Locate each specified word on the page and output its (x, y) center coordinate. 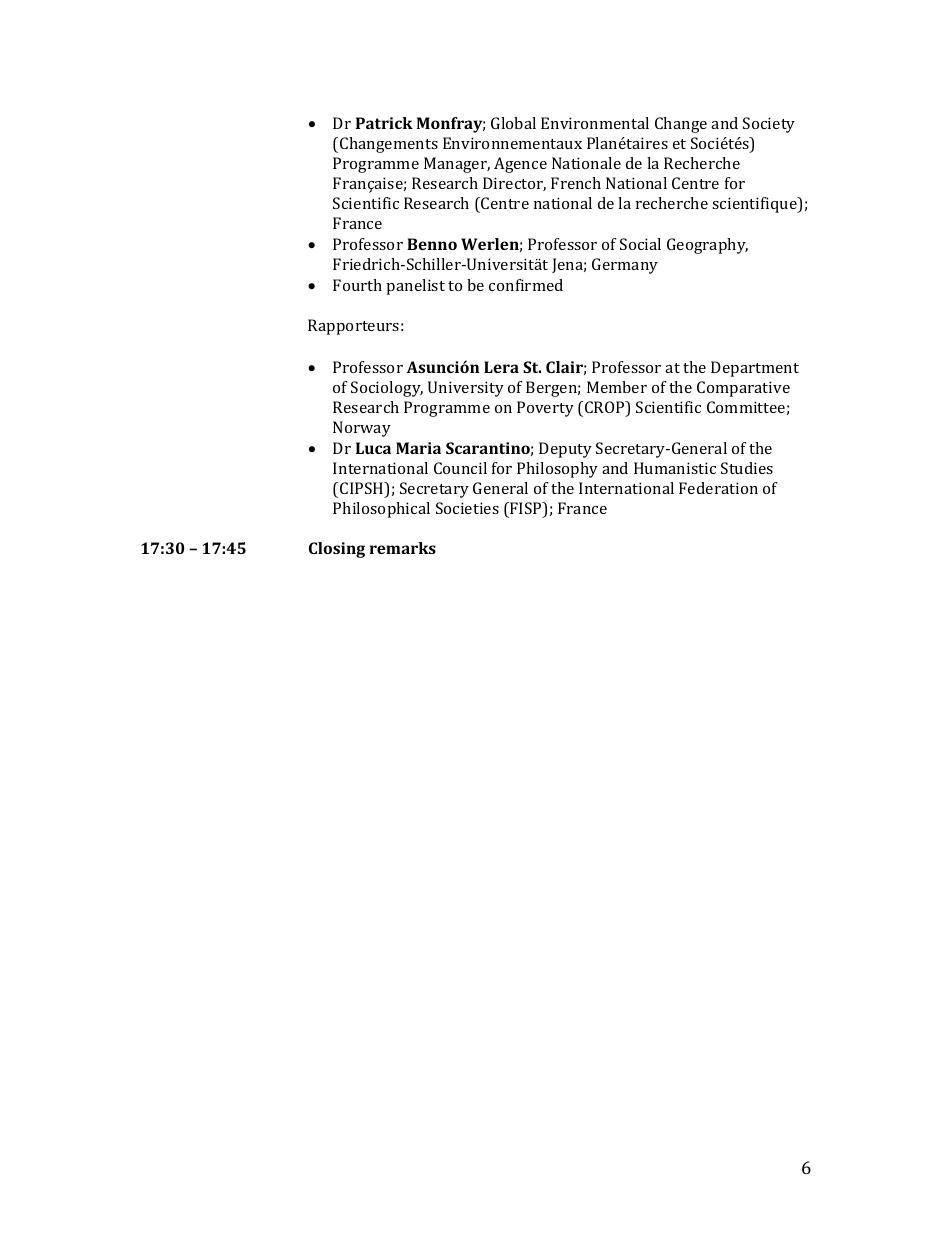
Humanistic (675, 468)
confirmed (526, 285)
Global (513, 123)
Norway (362, 429)
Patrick (384, 123)
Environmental (595, 123)
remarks (403, 548)
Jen (564, 265)
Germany (625, 266)
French (576, 183)
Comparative (743, 389)
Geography (707, 246)
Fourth (357, 285)
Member (617, 387)
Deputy (565, 450)
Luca (373, 448)
